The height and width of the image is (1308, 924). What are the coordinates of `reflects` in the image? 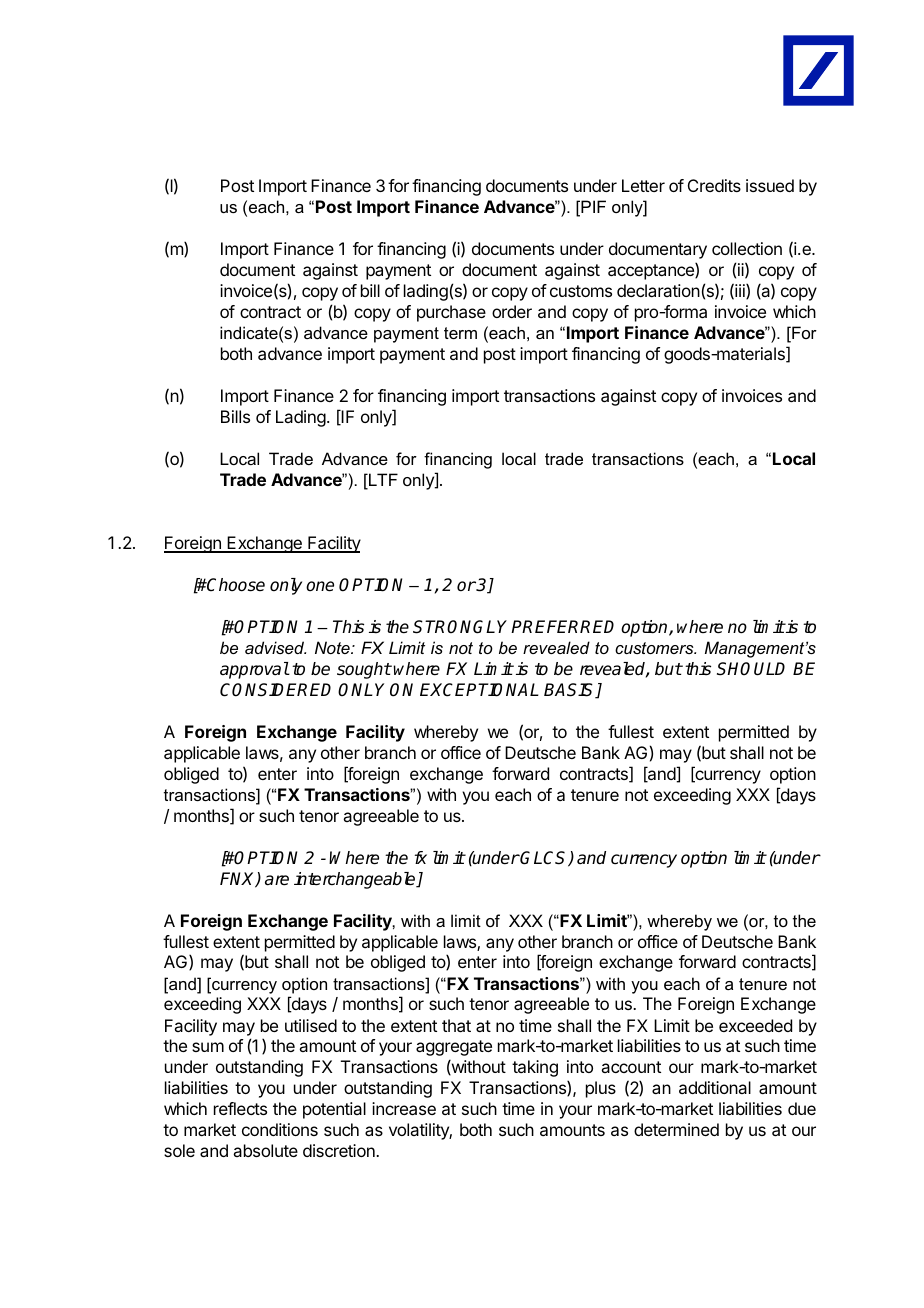 It's located at (240, 1108).
